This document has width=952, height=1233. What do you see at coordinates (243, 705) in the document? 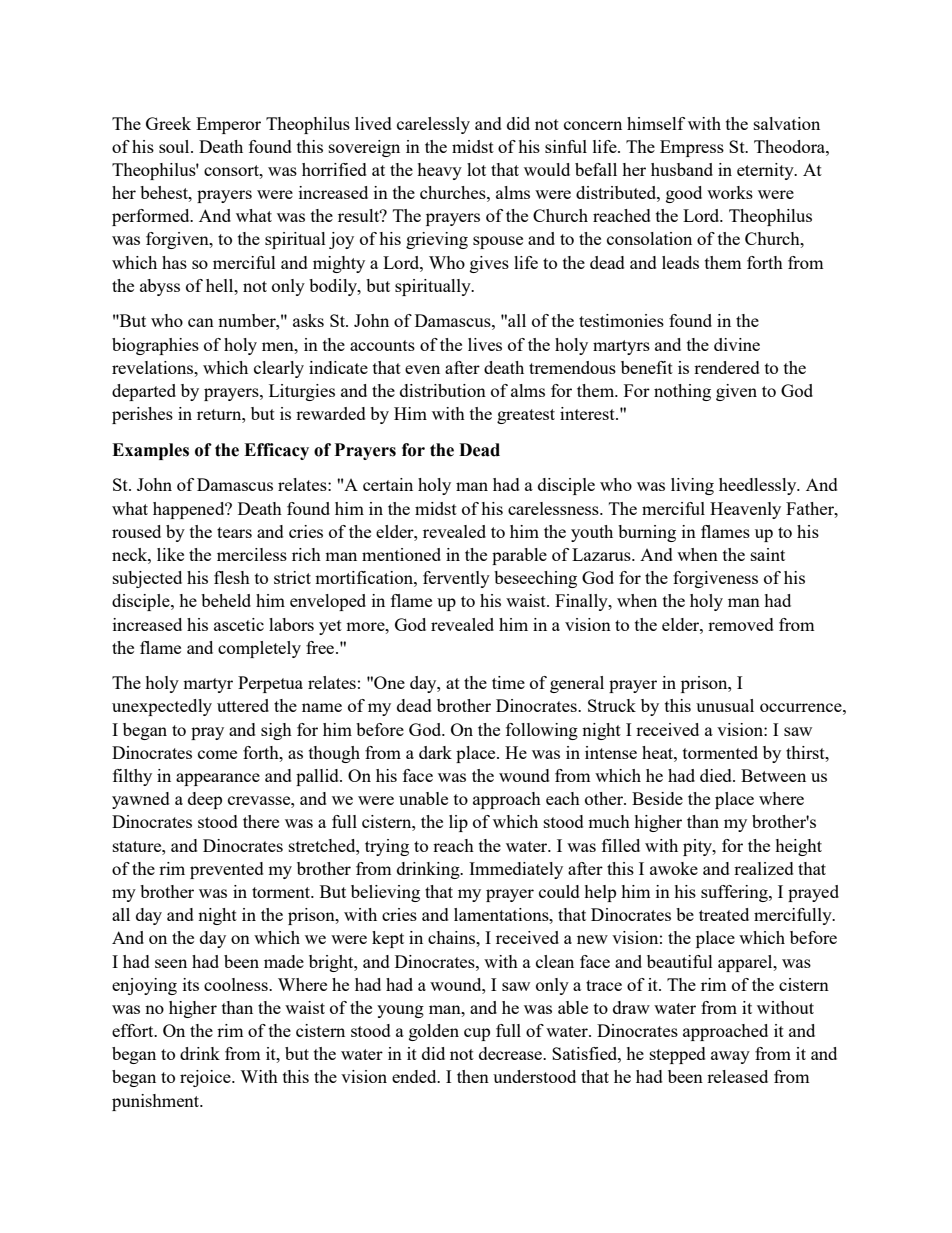
I see `uttered` at bounding box center [243, 705].
